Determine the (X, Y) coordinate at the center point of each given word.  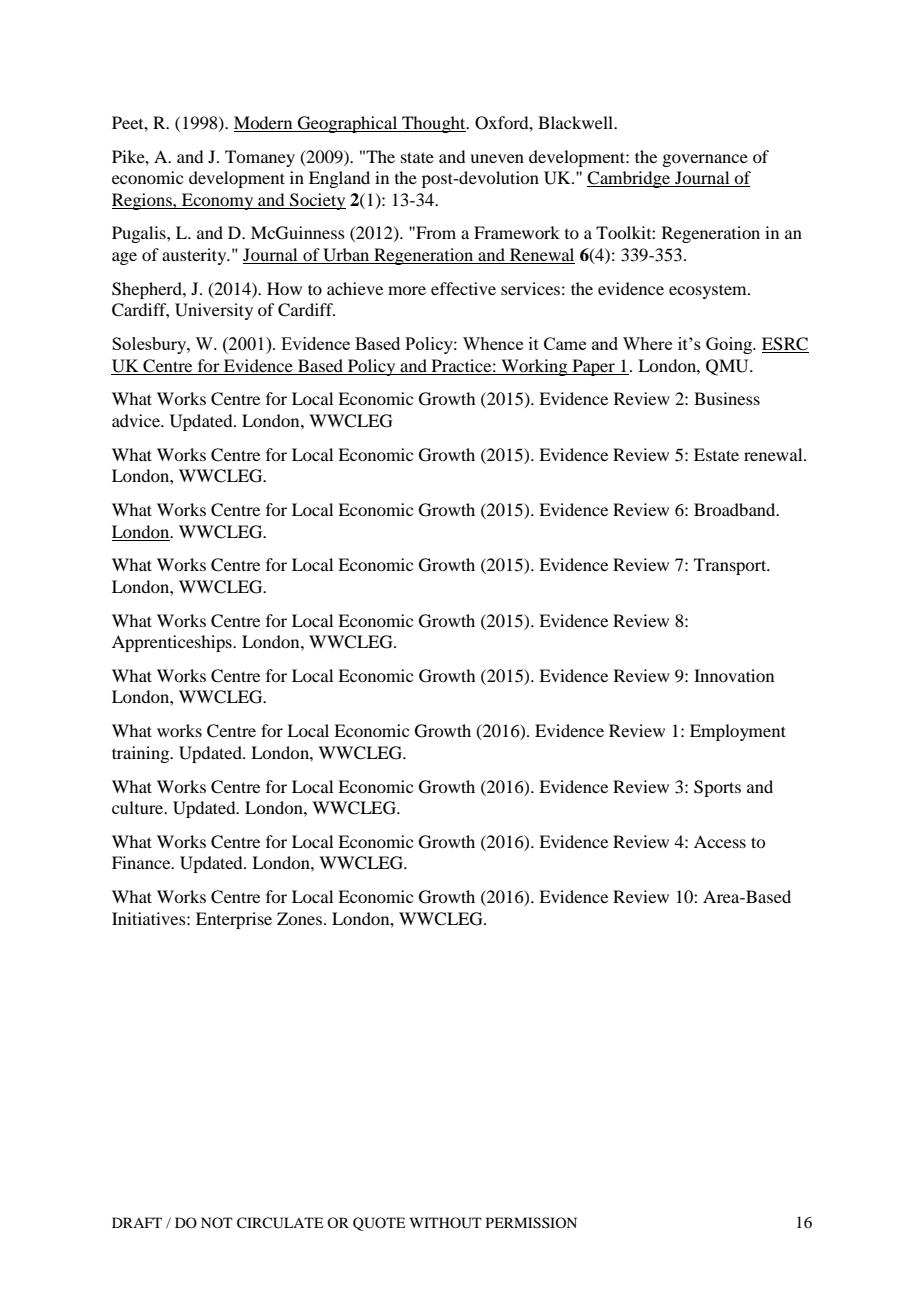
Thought (434, 124)
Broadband (736, 509)
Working (534, 367)
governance (705, 160)
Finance (142, 862)
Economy (218, 201)
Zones (299, 918)
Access (720, 841)
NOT (217, 1222)
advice (137, 420)
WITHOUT (446, 1223)
